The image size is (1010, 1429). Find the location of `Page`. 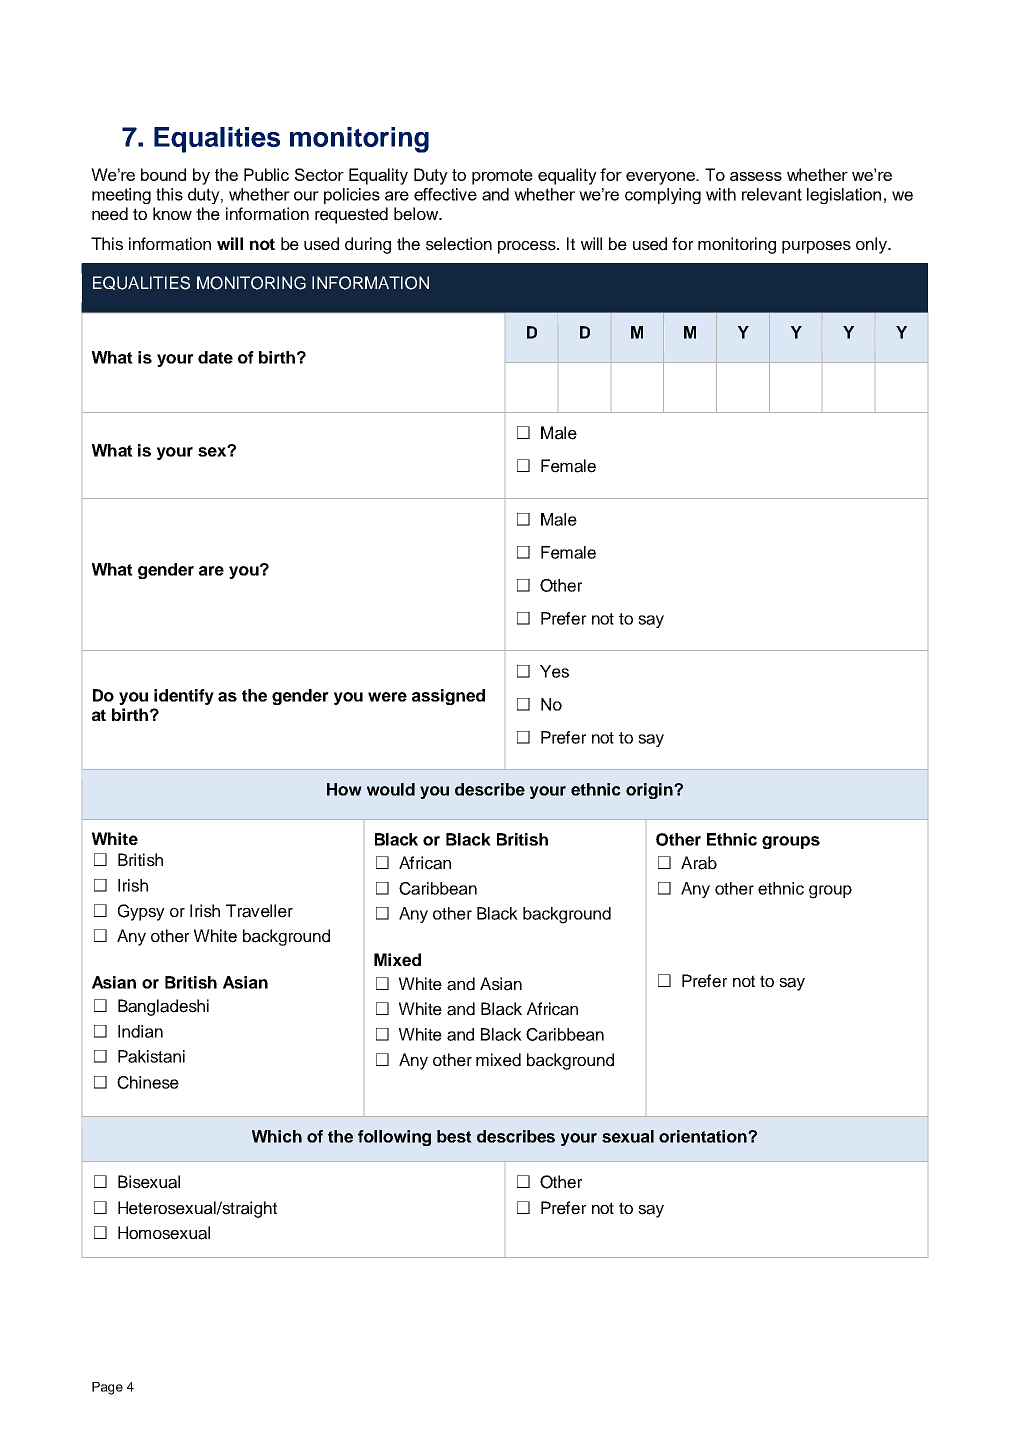

Page is located at coordinates (107, 1388).
